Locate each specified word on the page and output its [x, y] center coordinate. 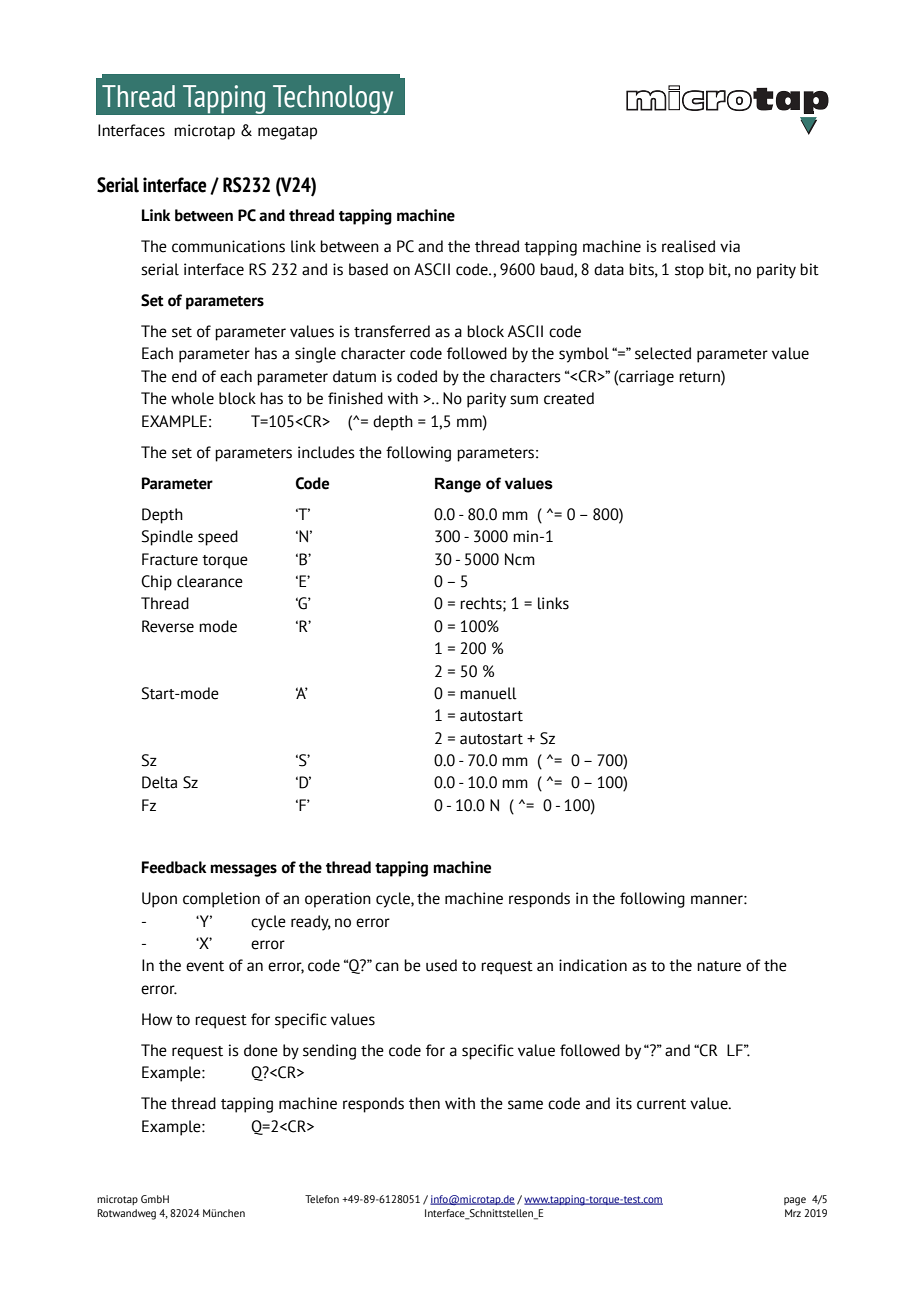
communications [228, 246]
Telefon [322, 1199]
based [368, 269]
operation [338, 900]
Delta [159, 782]
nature [719, 966]
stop [689, 272]
